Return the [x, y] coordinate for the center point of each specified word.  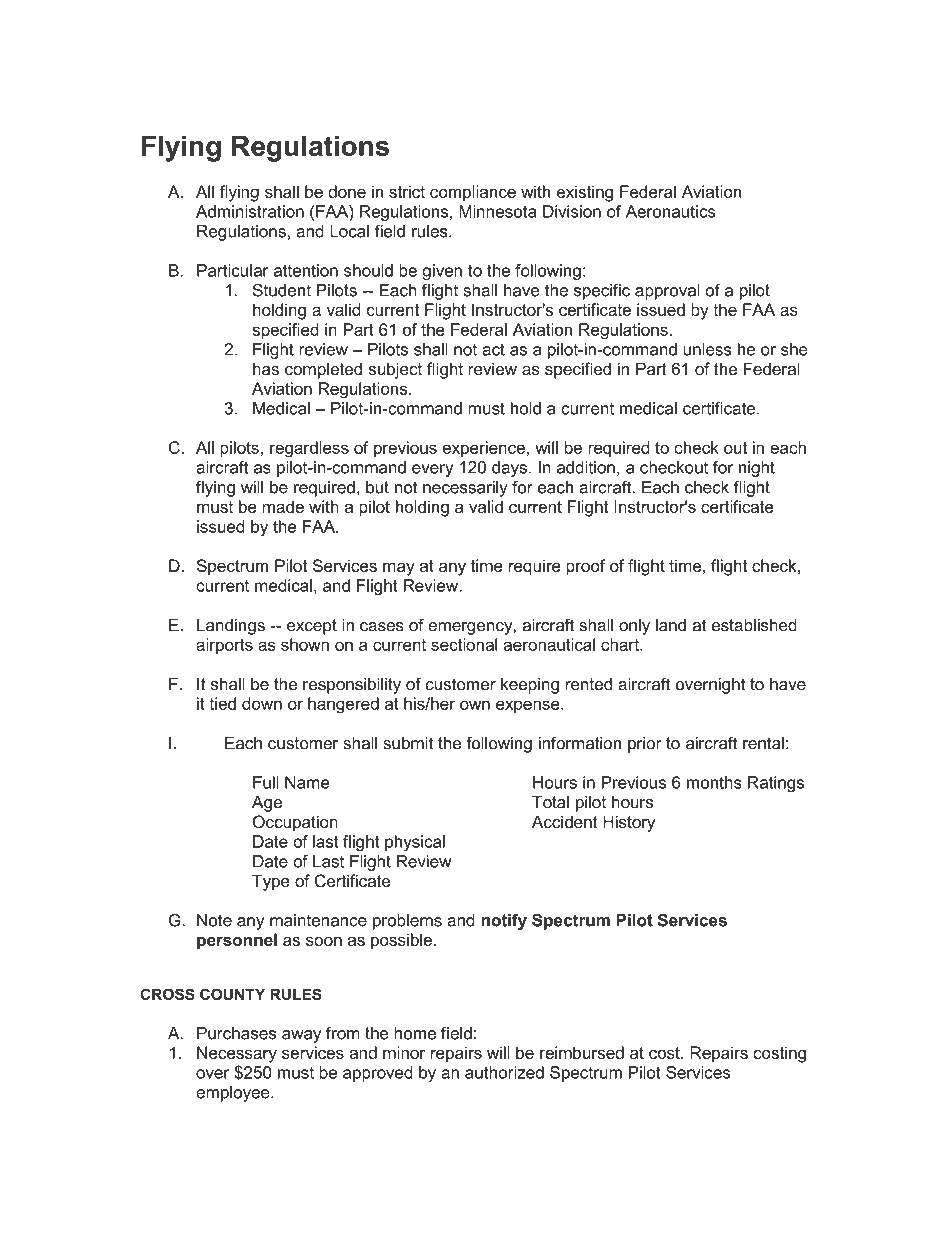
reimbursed [582, 1052]
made [283, 506]
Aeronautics [671, 211]
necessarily [465, 489]
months [714, 782]
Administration [250, 211]
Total [550, 802]
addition [586, 467]
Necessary [237, 1054]
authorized [504, 1072]
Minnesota [497, 211]
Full [266, 782]
